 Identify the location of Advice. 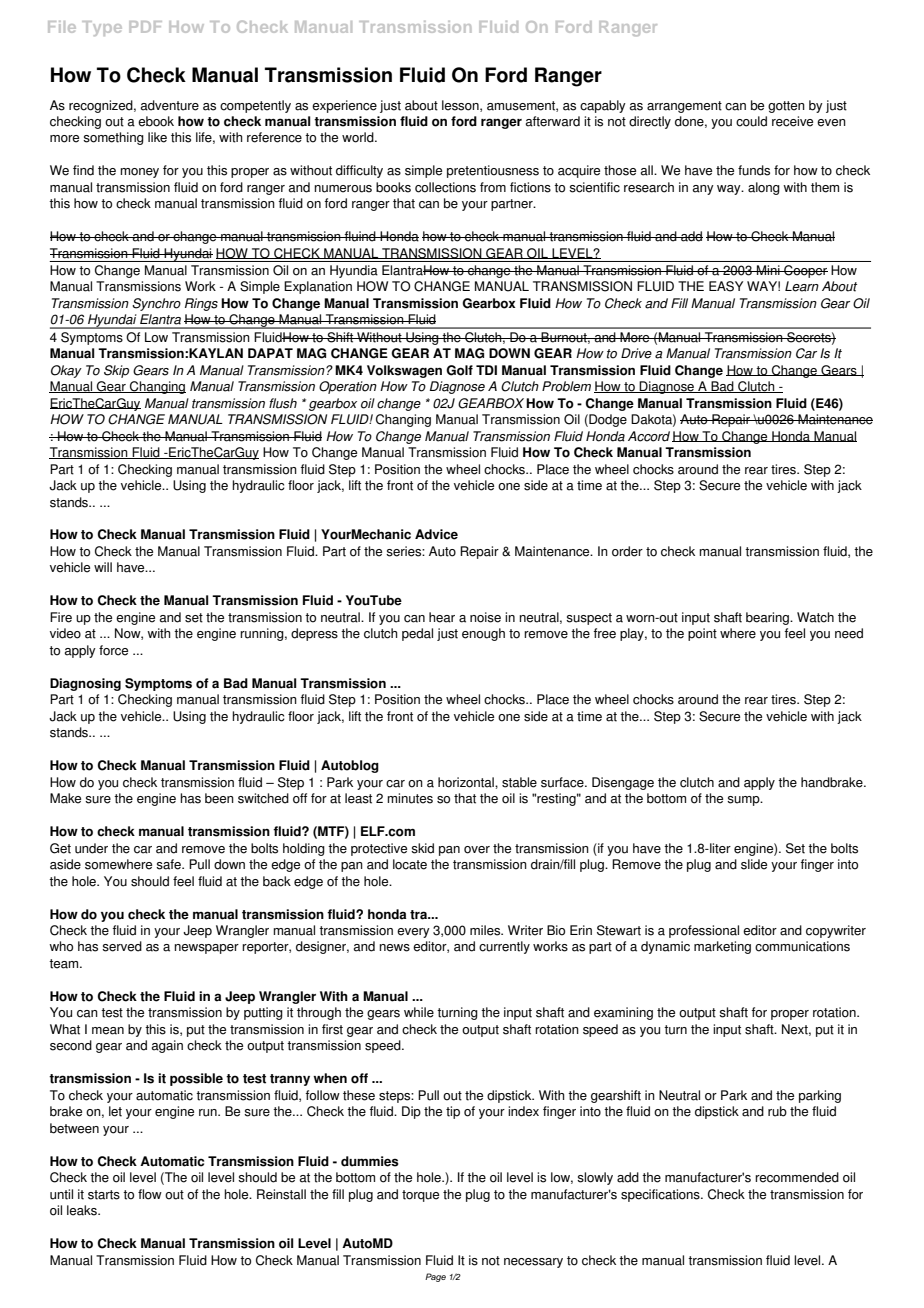
(436, 534).
